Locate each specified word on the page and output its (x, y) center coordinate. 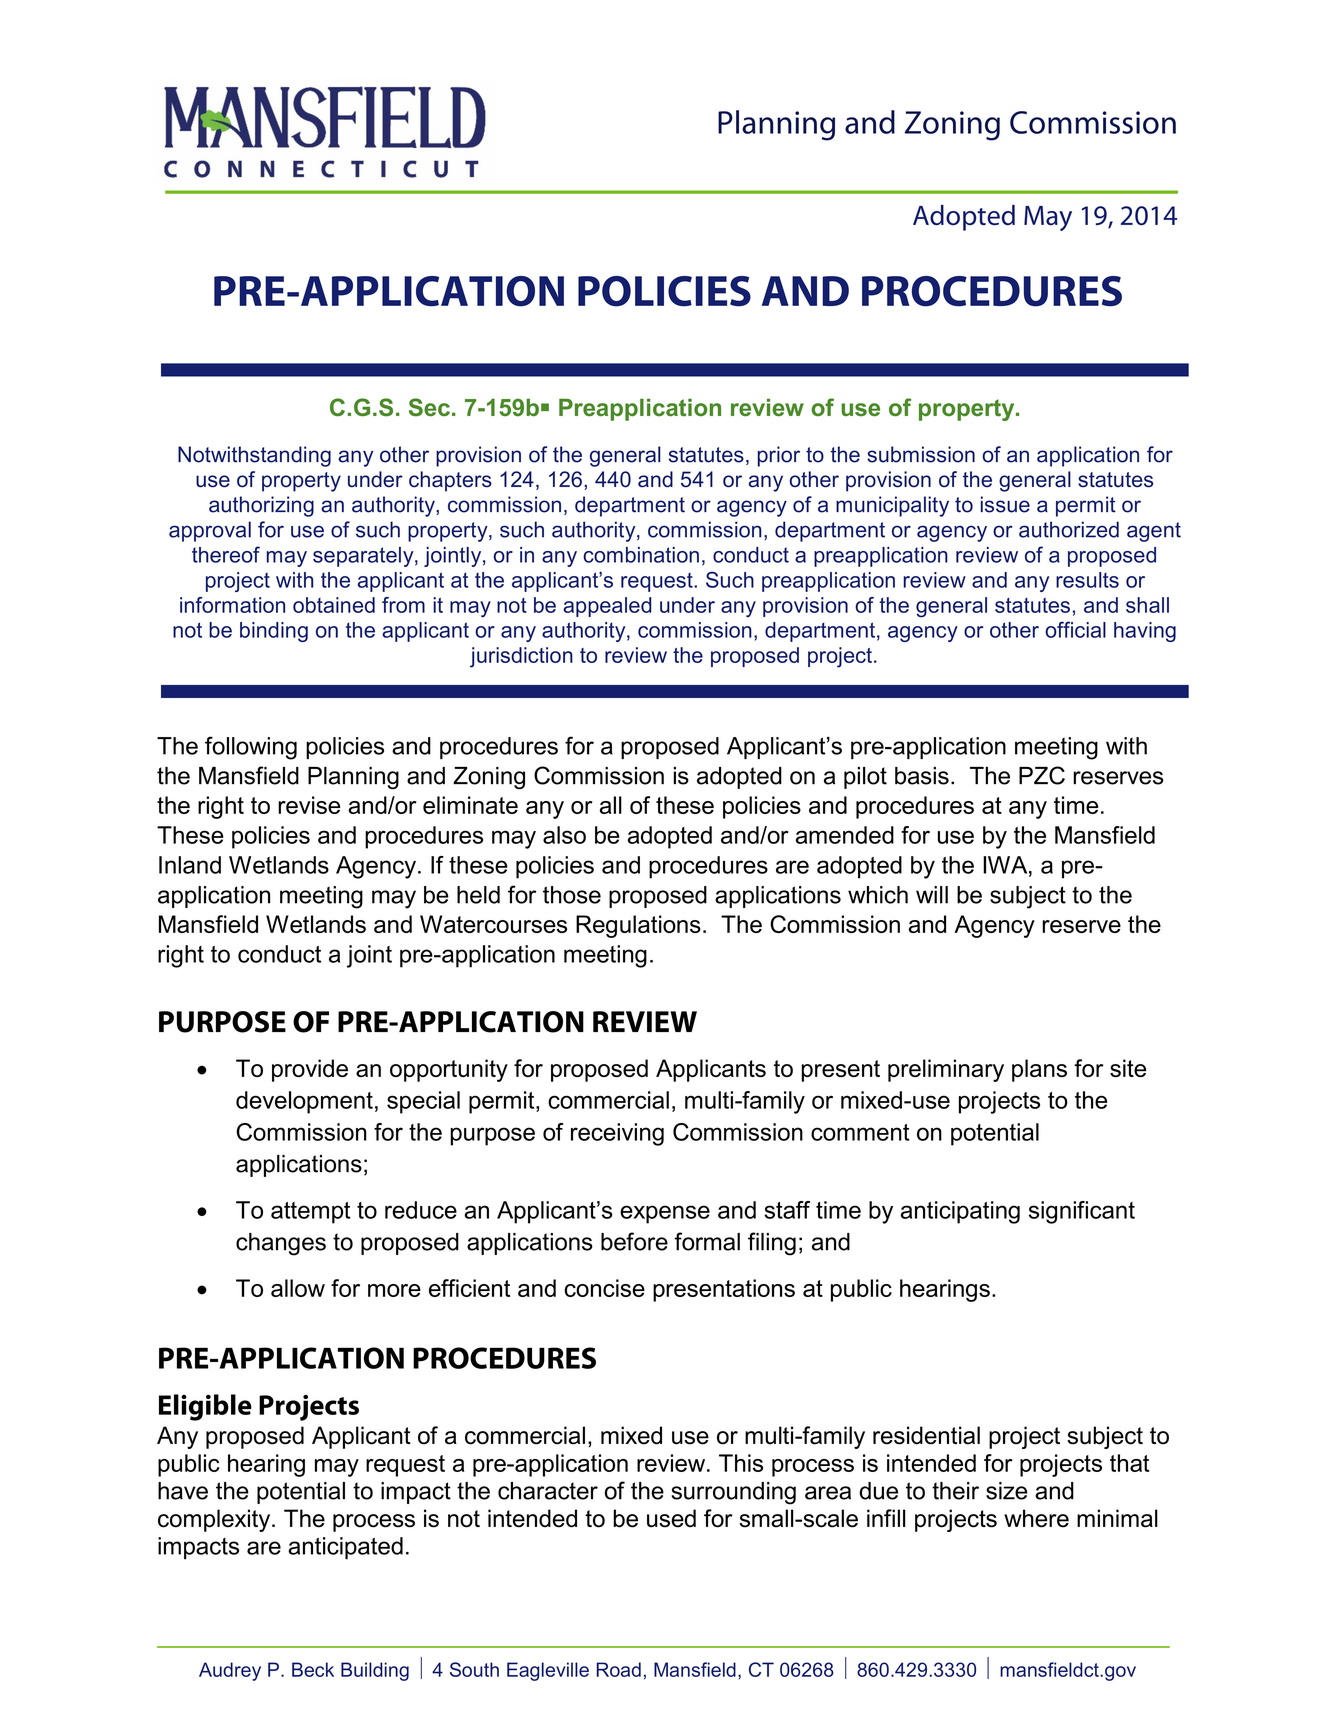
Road (619, 1669)
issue (1005, 504)
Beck (313, 1669)
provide (310, 1070)
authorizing (261, 506)
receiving (617, 1134)
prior (779, 456)
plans (1039, 1070)
